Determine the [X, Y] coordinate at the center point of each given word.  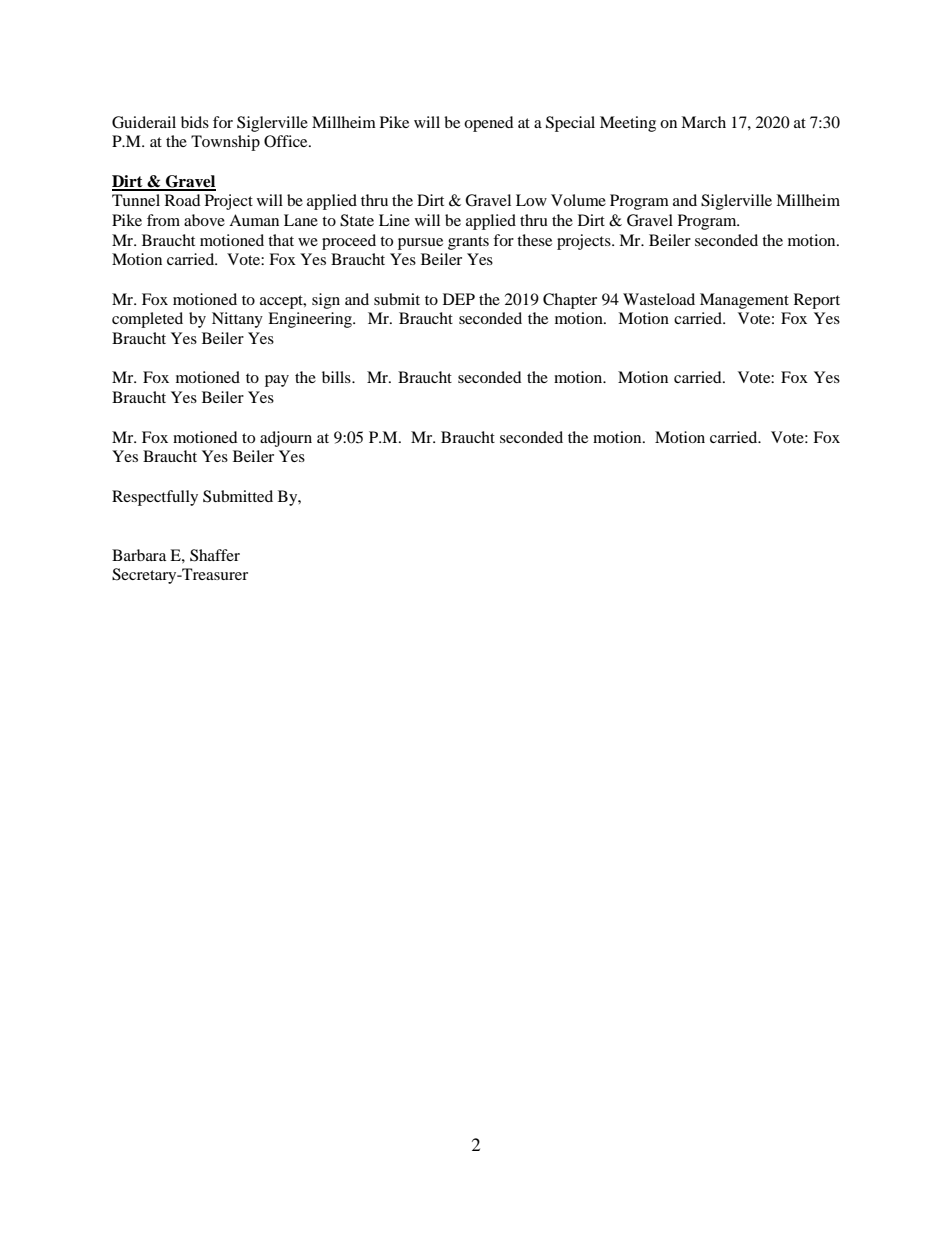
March [703, 122]
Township [225, 143]
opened [489, 124]
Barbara [139, 555]
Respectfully [155, 498]
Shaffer [215, 555]
